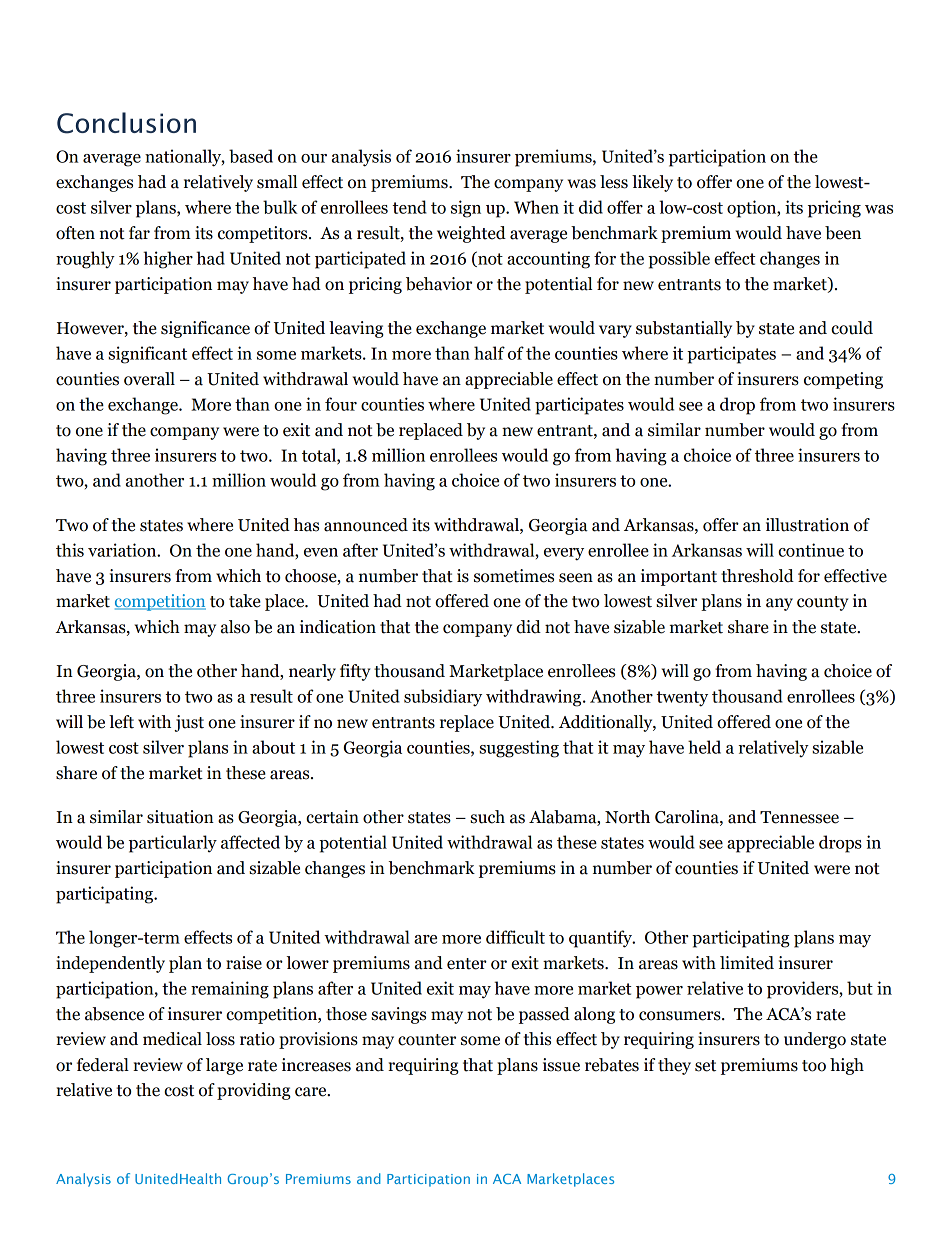 The height and width of the image is (1233, 952). I want to click on also, so click(235, 627).
